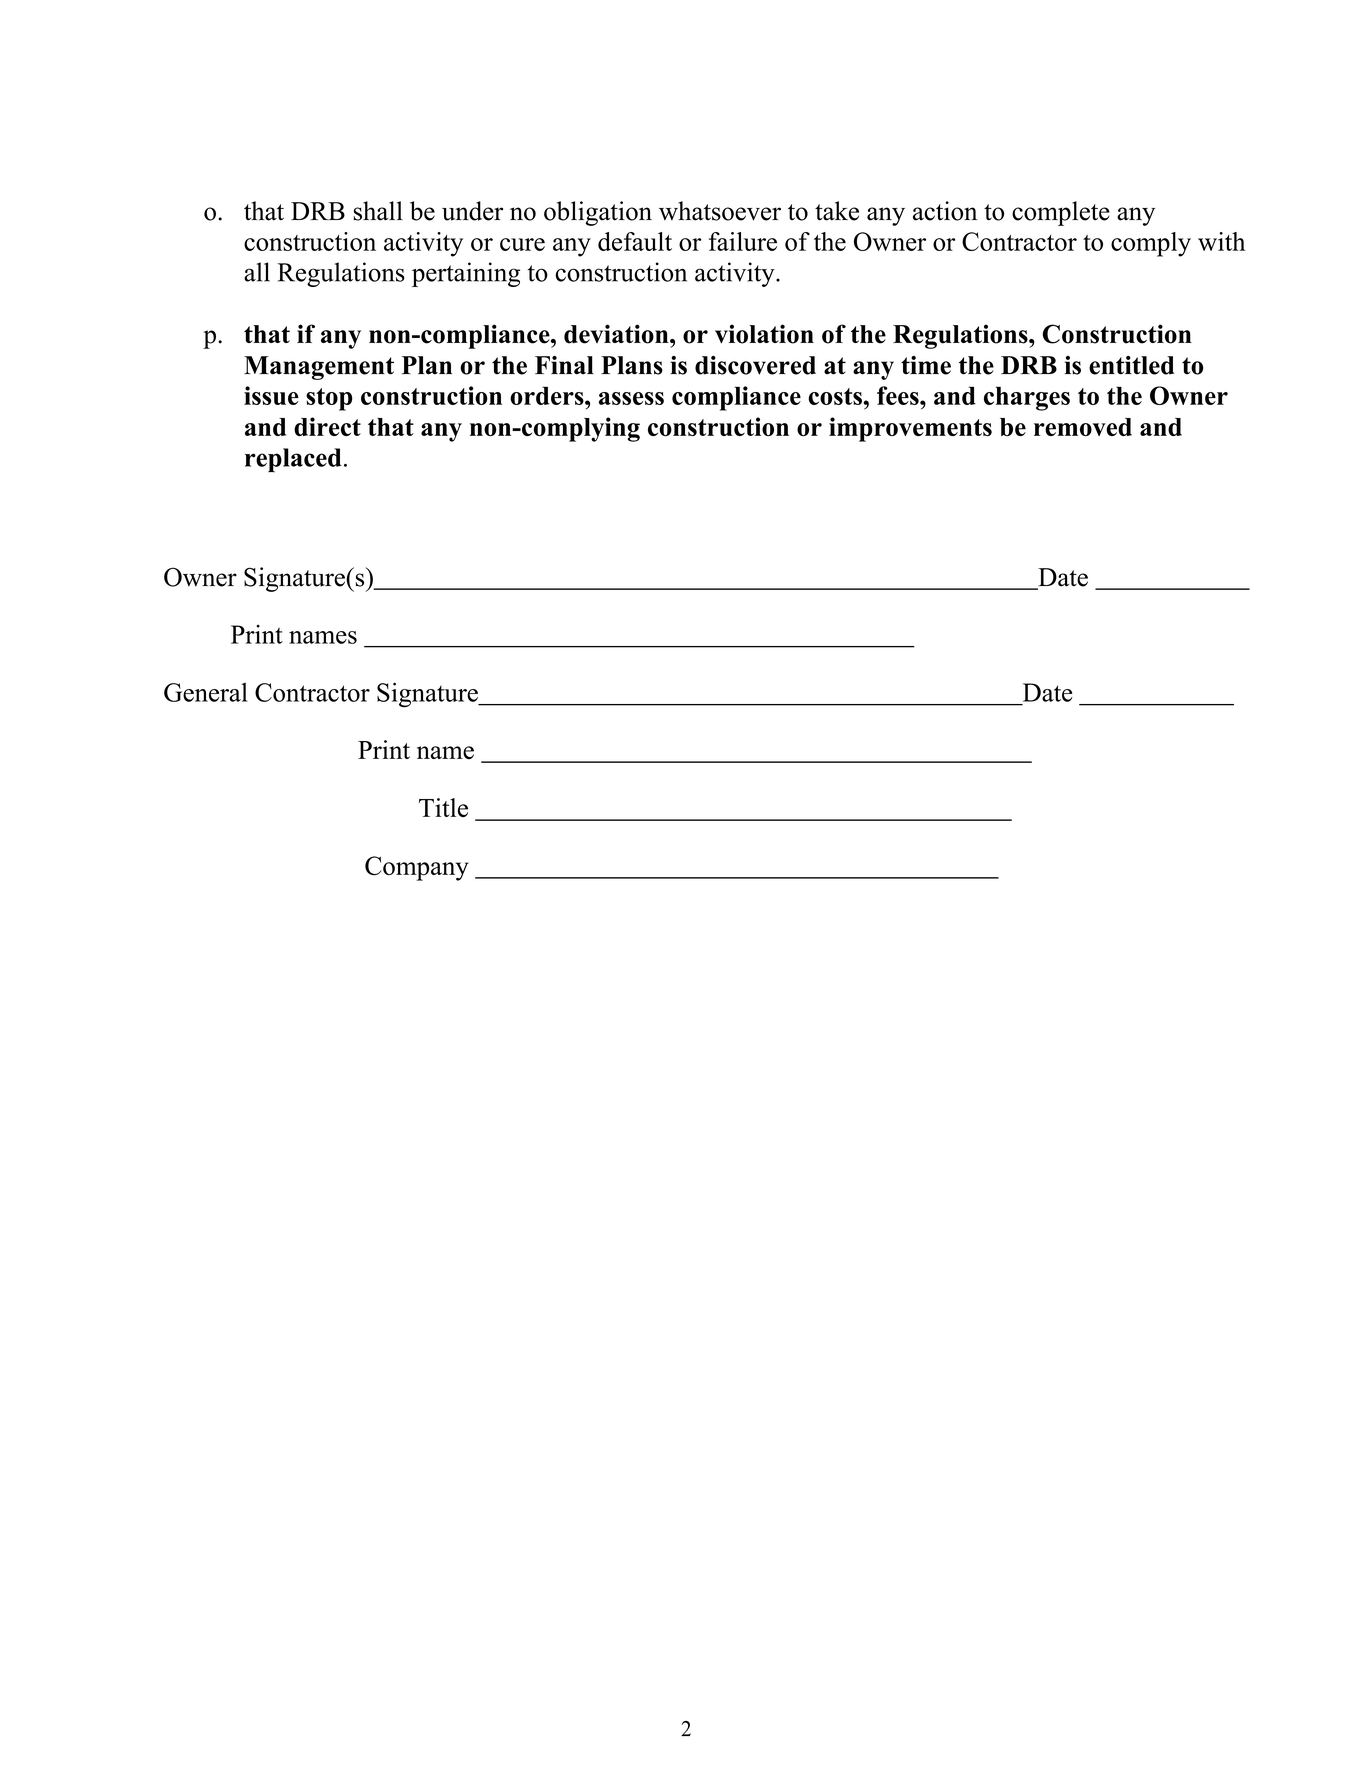  I want to click on assess, so click(631, 398).
